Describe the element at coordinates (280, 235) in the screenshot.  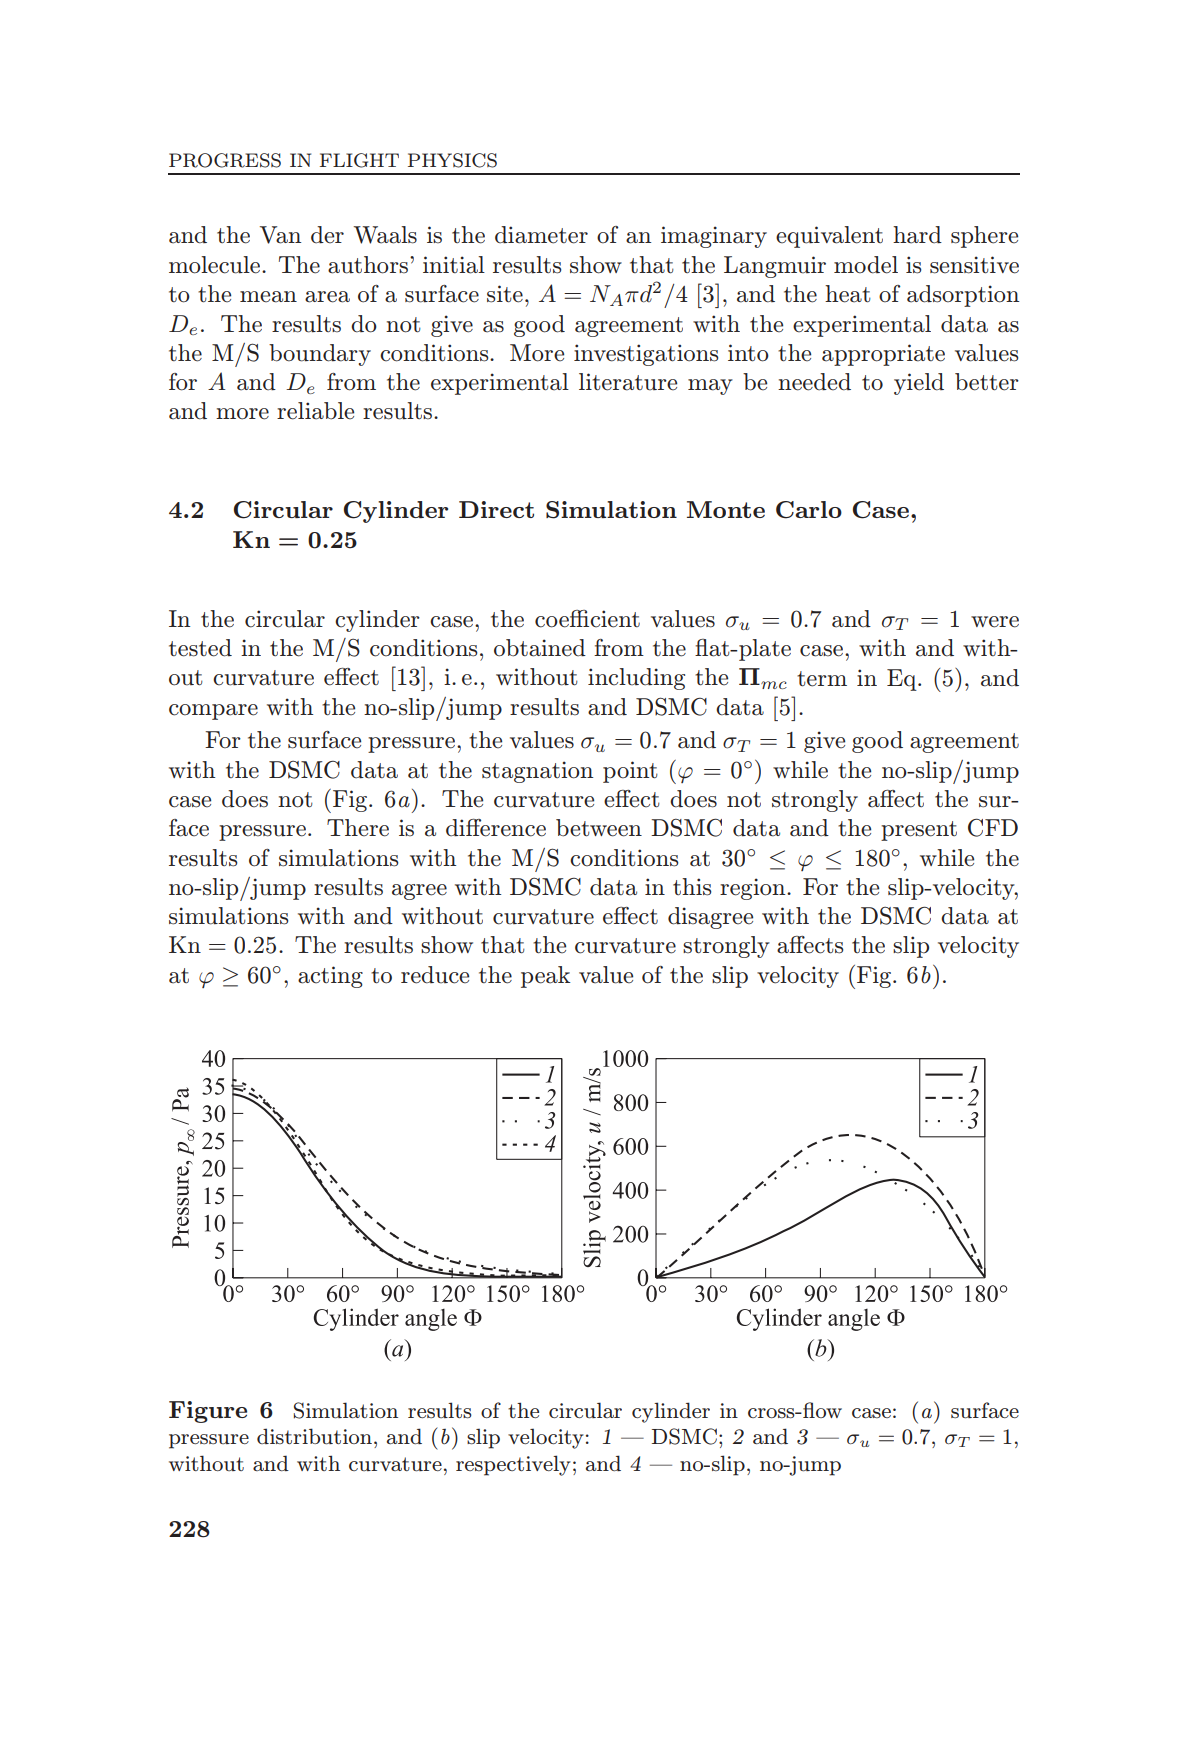
I see `Van` at that location.
